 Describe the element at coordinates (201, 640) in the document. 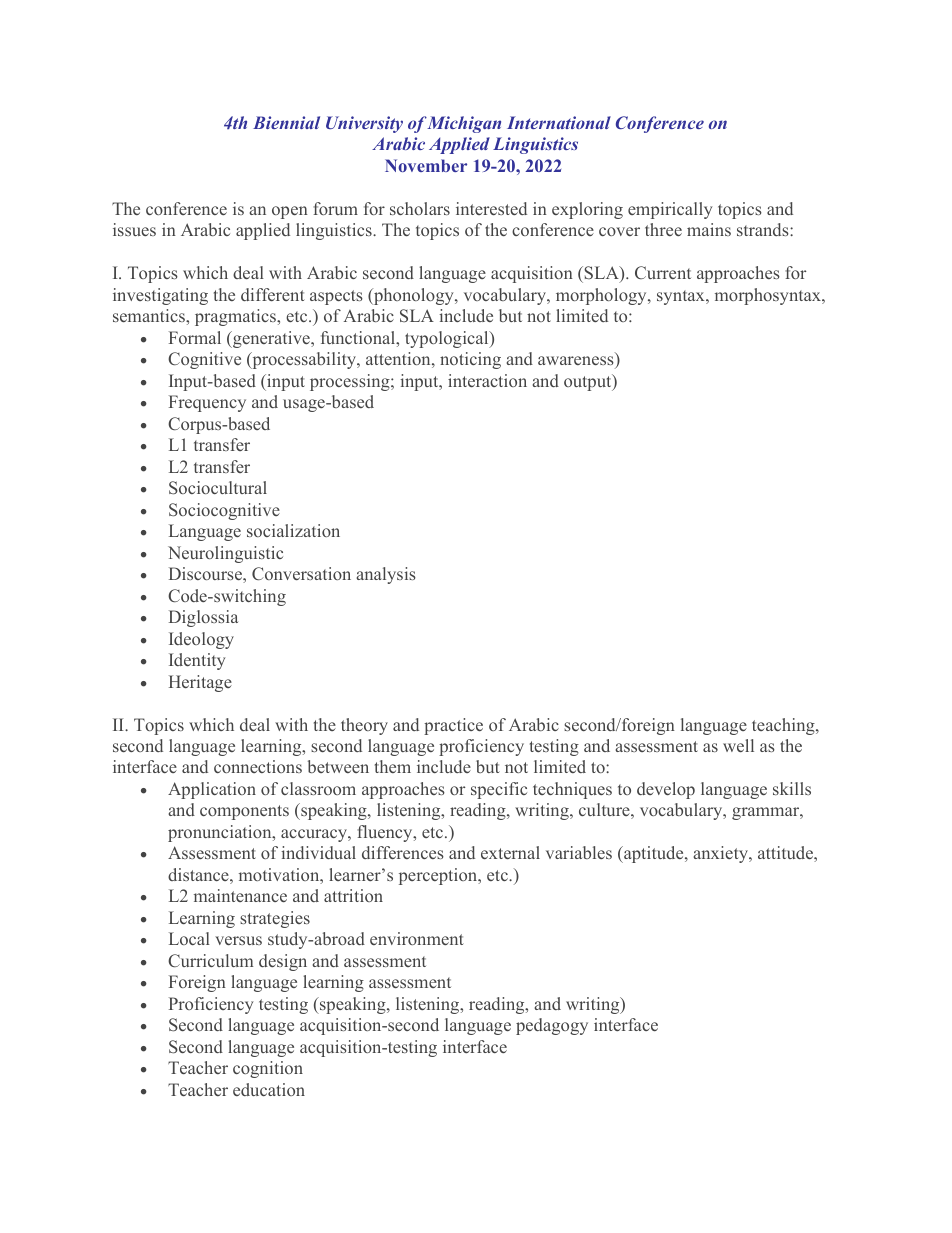

I see `Ideology` at that location.
